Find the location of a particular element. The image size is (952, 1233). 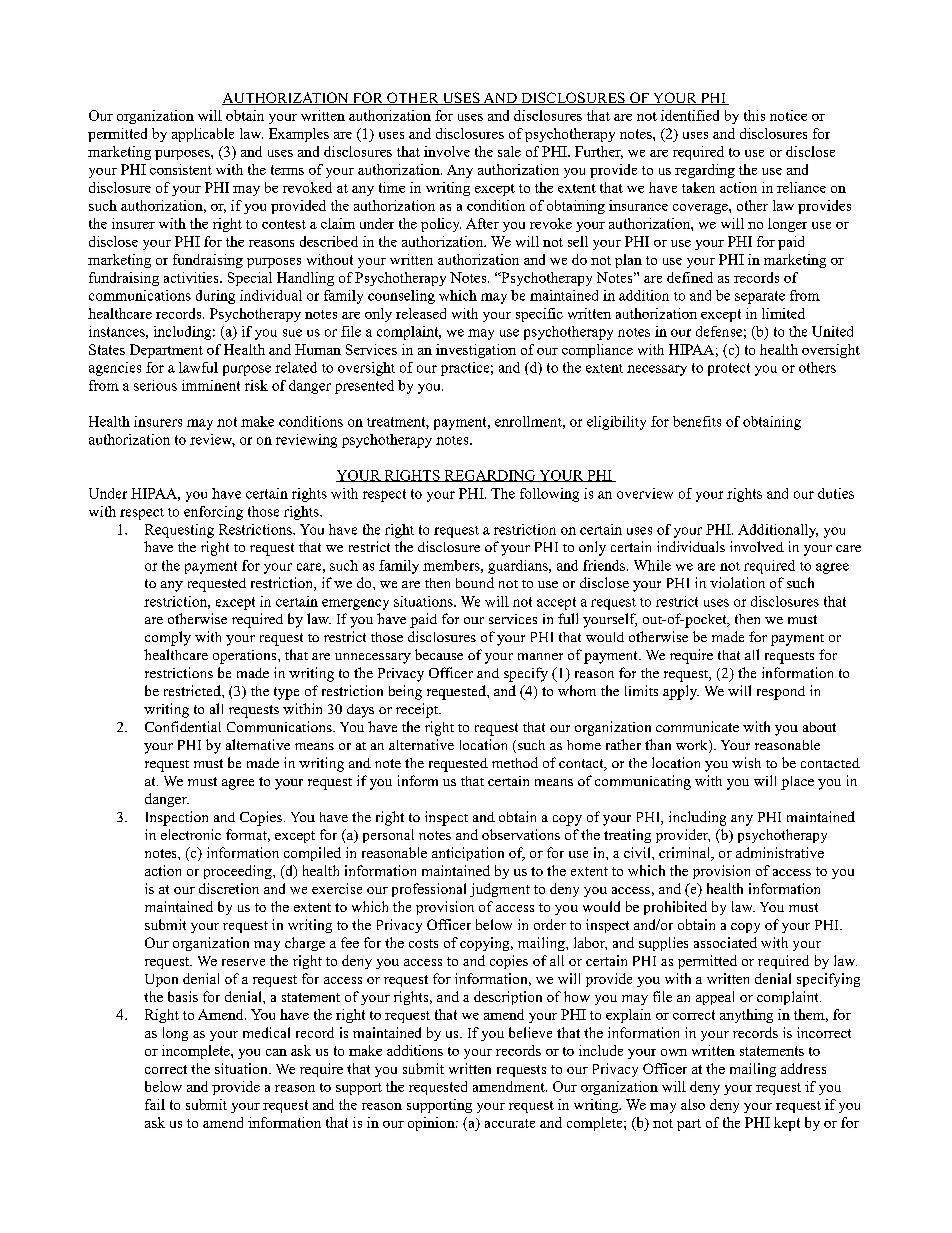

imminent is located at coordinates (211, 385).
